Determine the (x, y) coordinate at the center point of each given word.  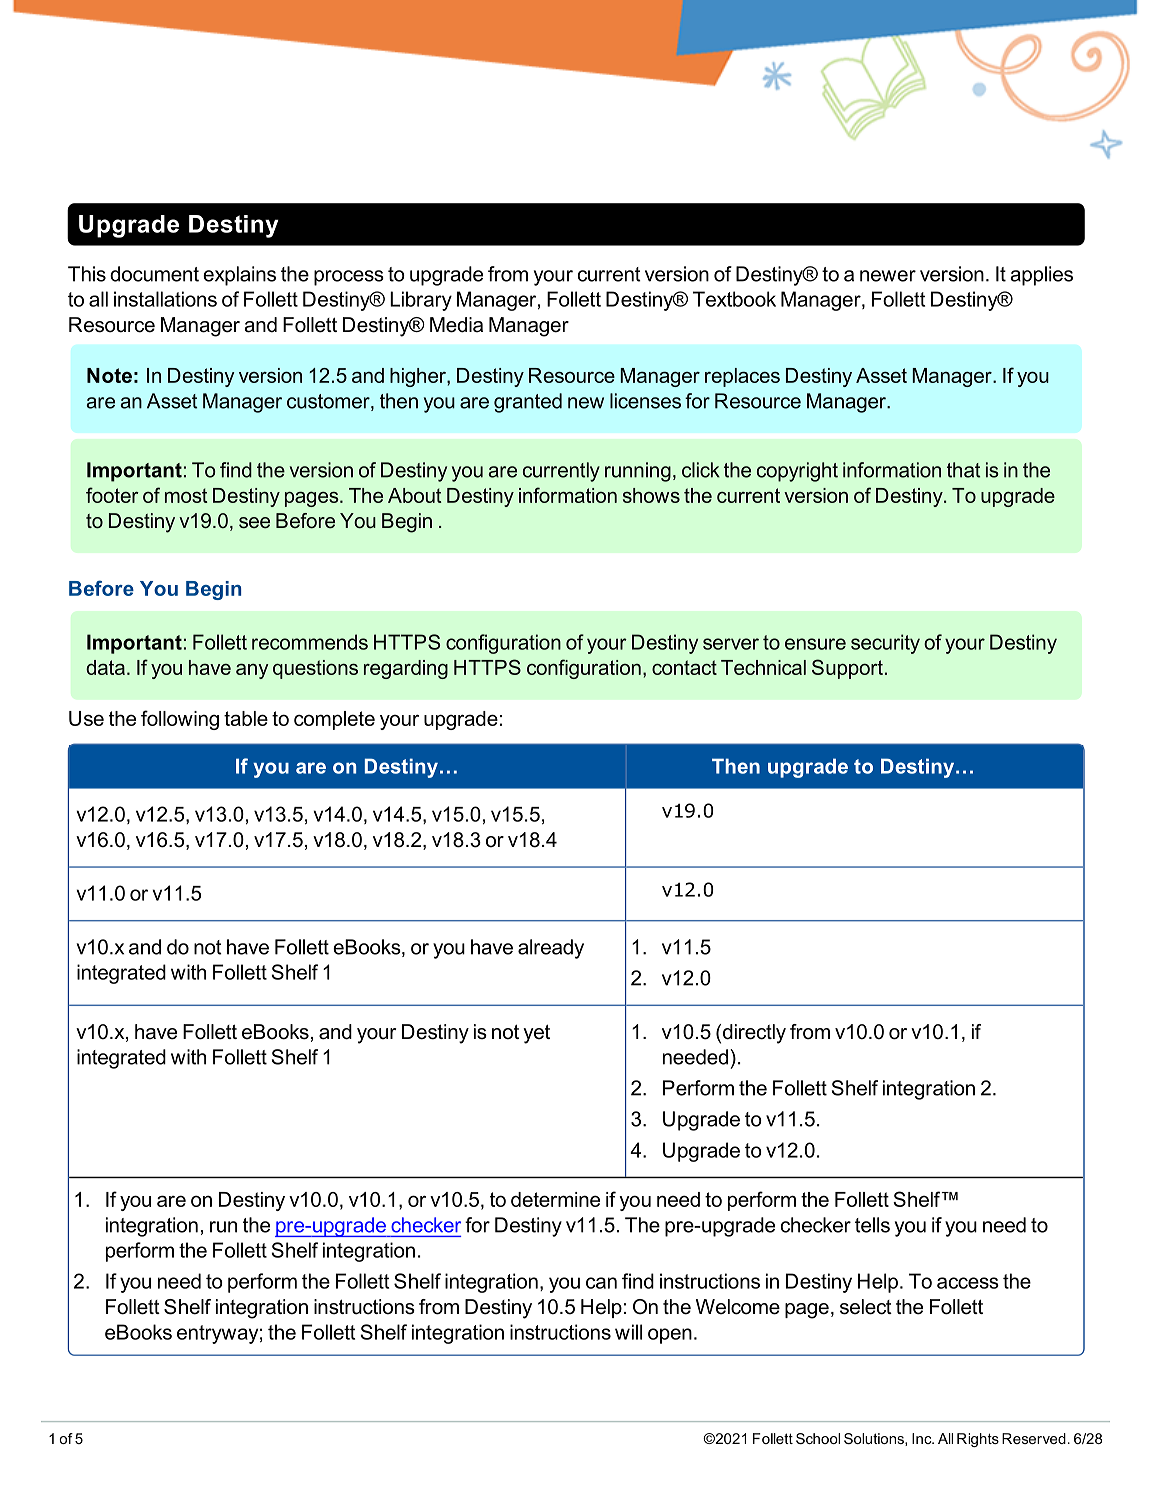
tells (872, 1225)
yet (536, 1034)
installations (165, 299)
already (551, 949)
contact (684, 667)
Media (456, 325)
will (628, 1332)
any (252, 671)
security (885, 644)
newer (888, 276)
